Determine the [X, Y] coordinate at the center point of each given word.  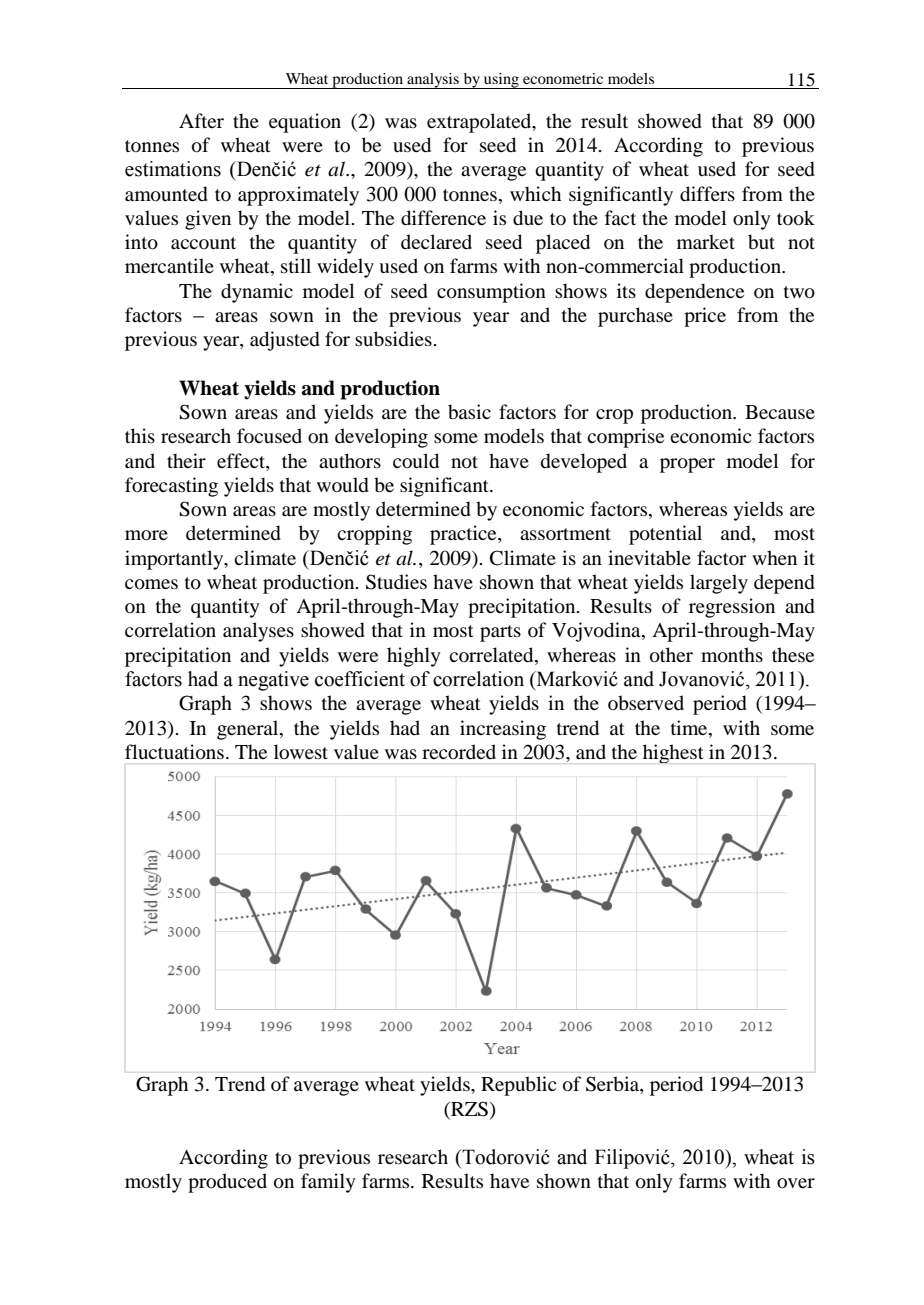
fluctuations [174, 752]
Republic [518, 1086]
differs [707, 194]
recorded [459, 752]
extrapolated [480, 123]
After [201, 120]
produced [227, 1183]
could [416, 461]
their [186, 460]
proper [687, 465]
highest [673, 753]
